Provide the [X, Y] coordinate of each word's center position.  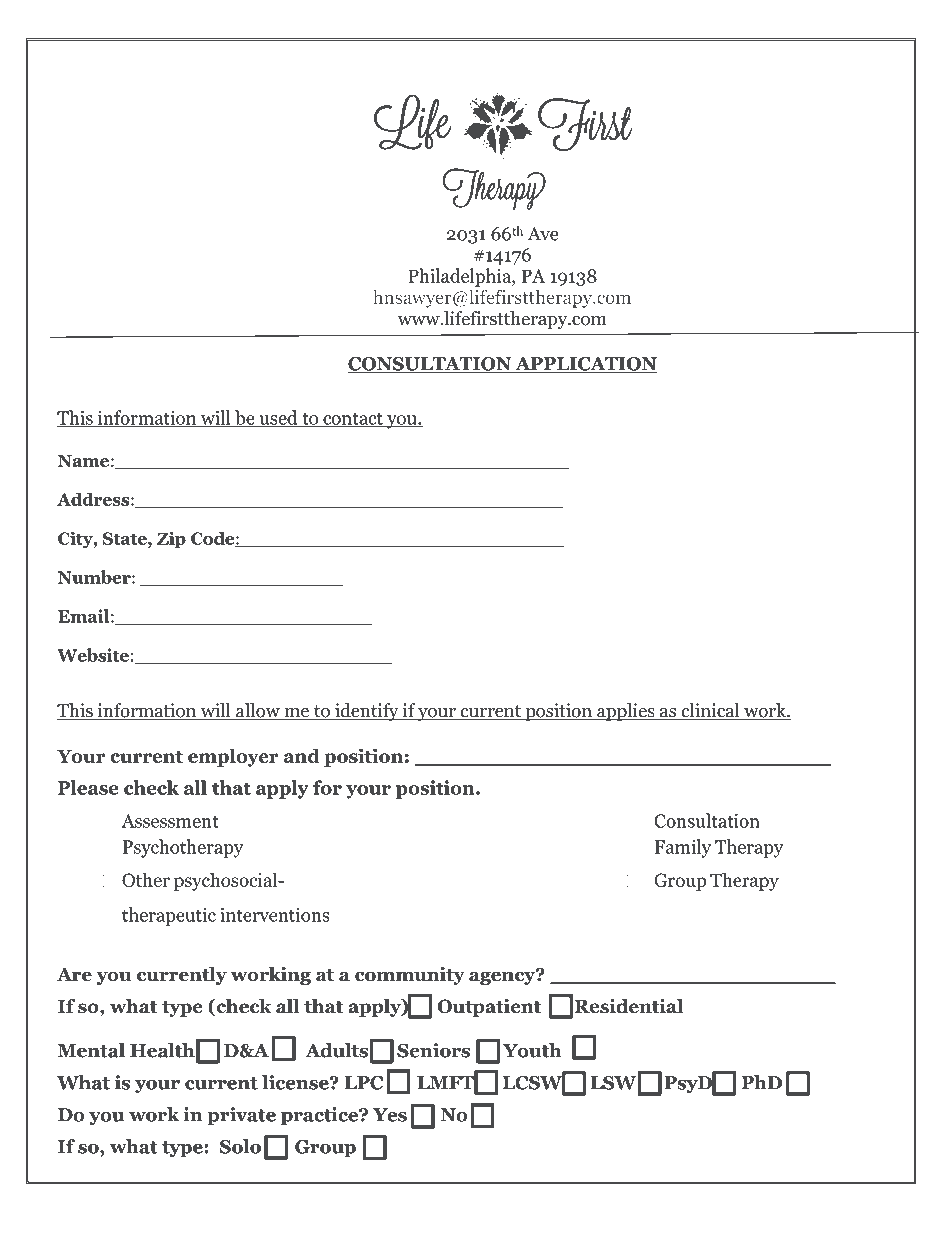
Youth [532, 1050]
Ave [543, 234]
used [278, 418]
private [241, 1116]
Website [93, 655]
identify [367, 712]
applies [626, 712]
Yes [390, 1115]
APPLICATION [585, 365]
